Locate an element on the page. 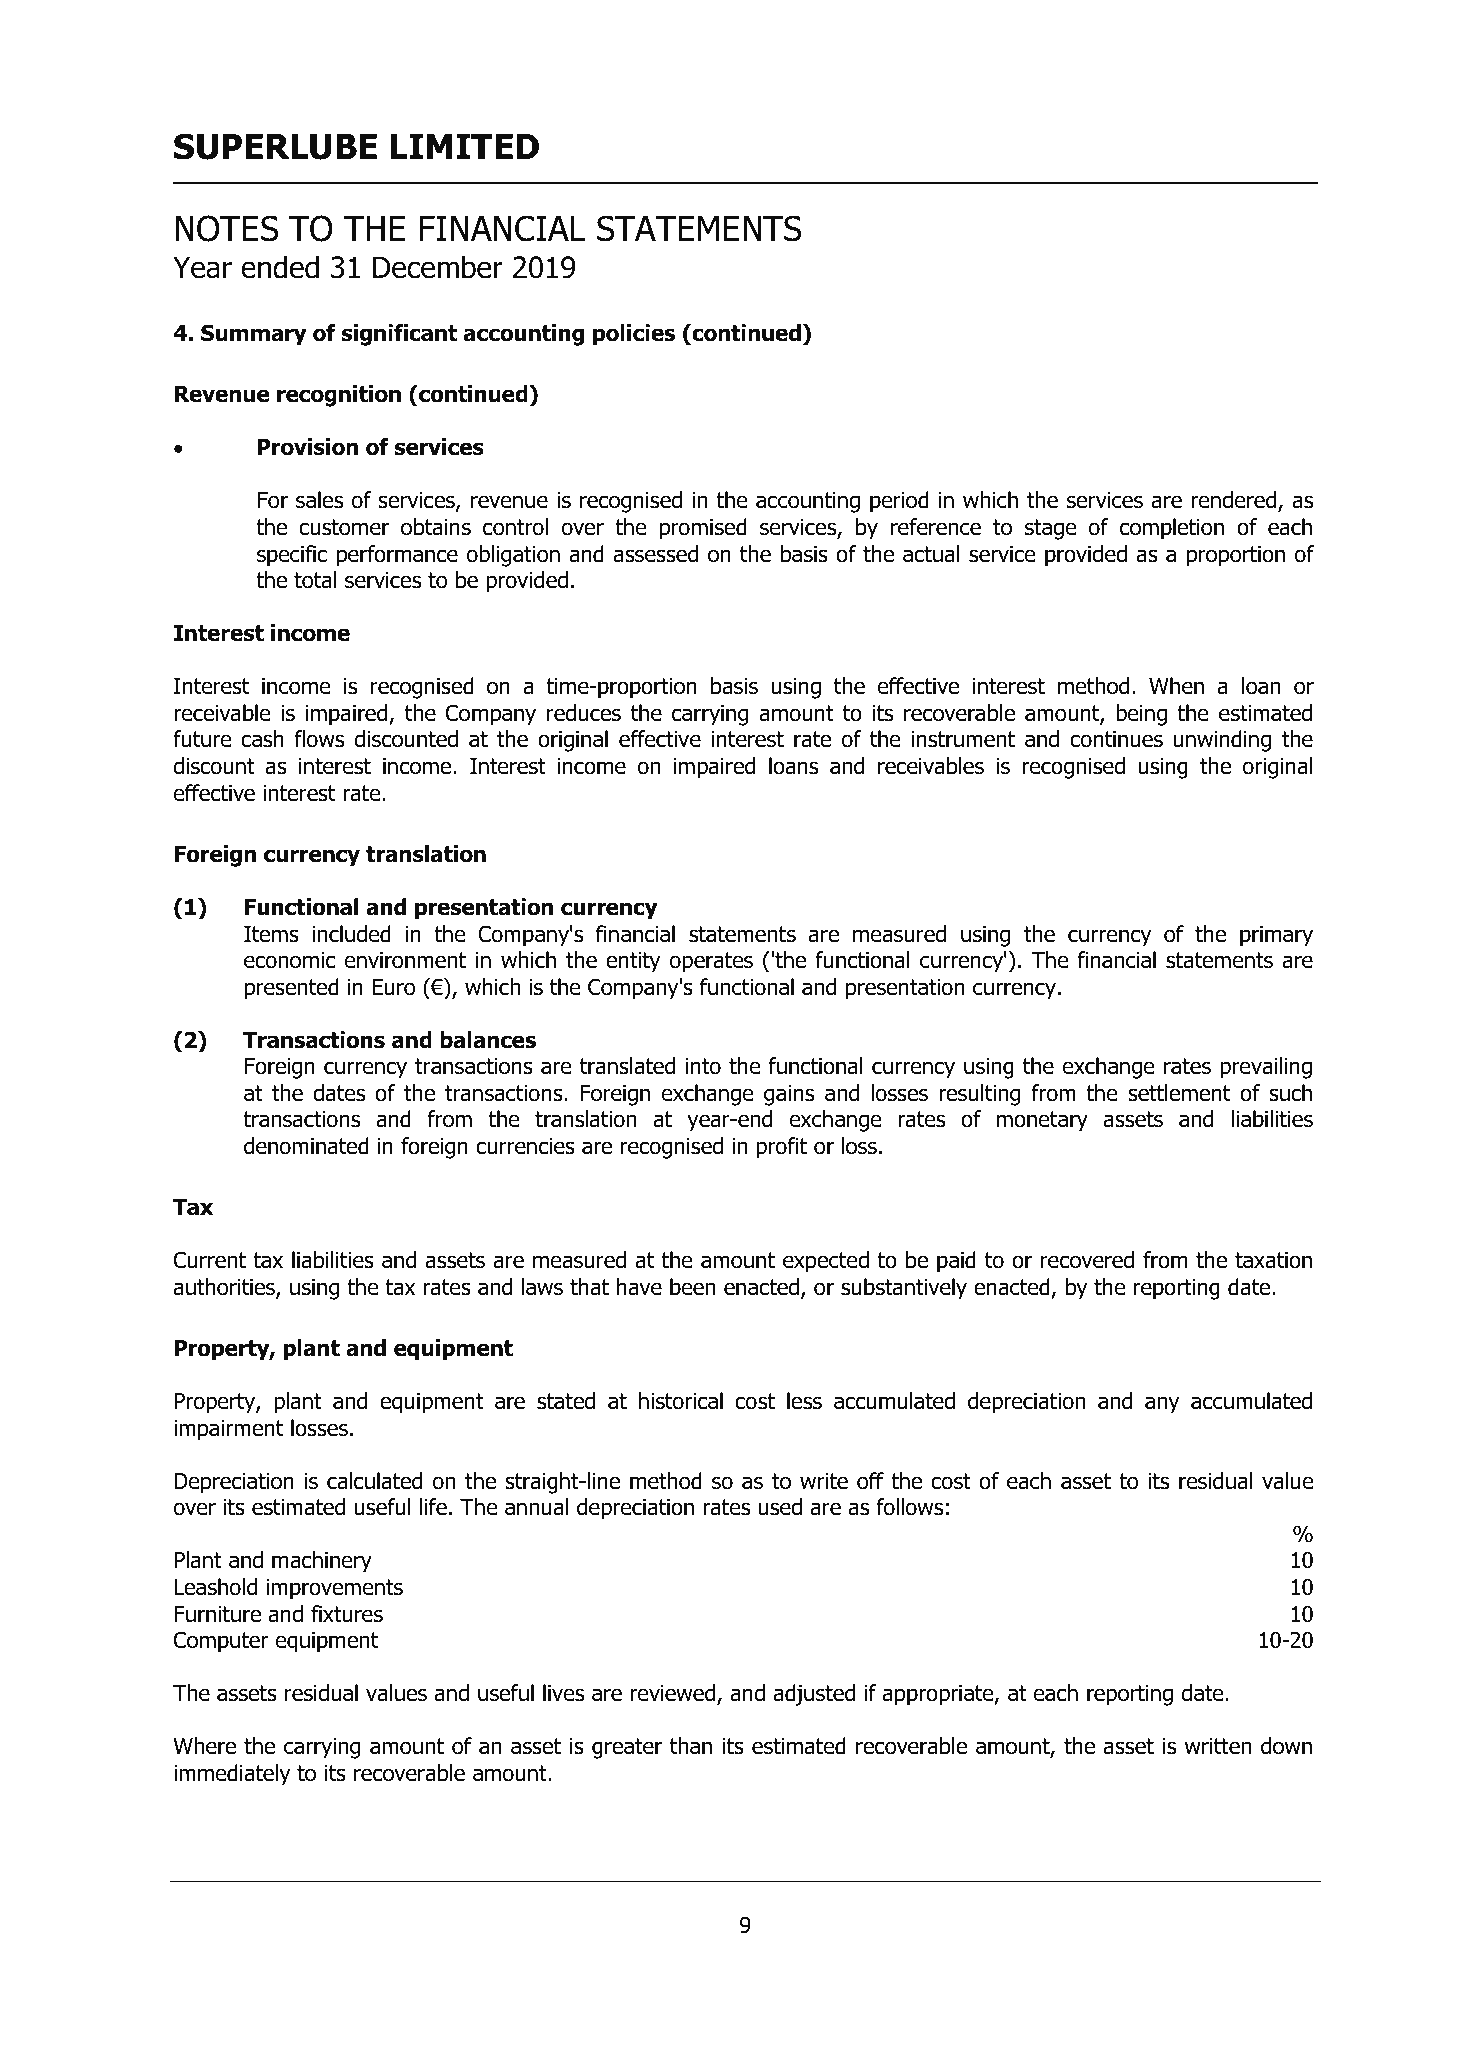 The width and height of the document is (1457, 2062). entity is located at coordinates (633, 962).
